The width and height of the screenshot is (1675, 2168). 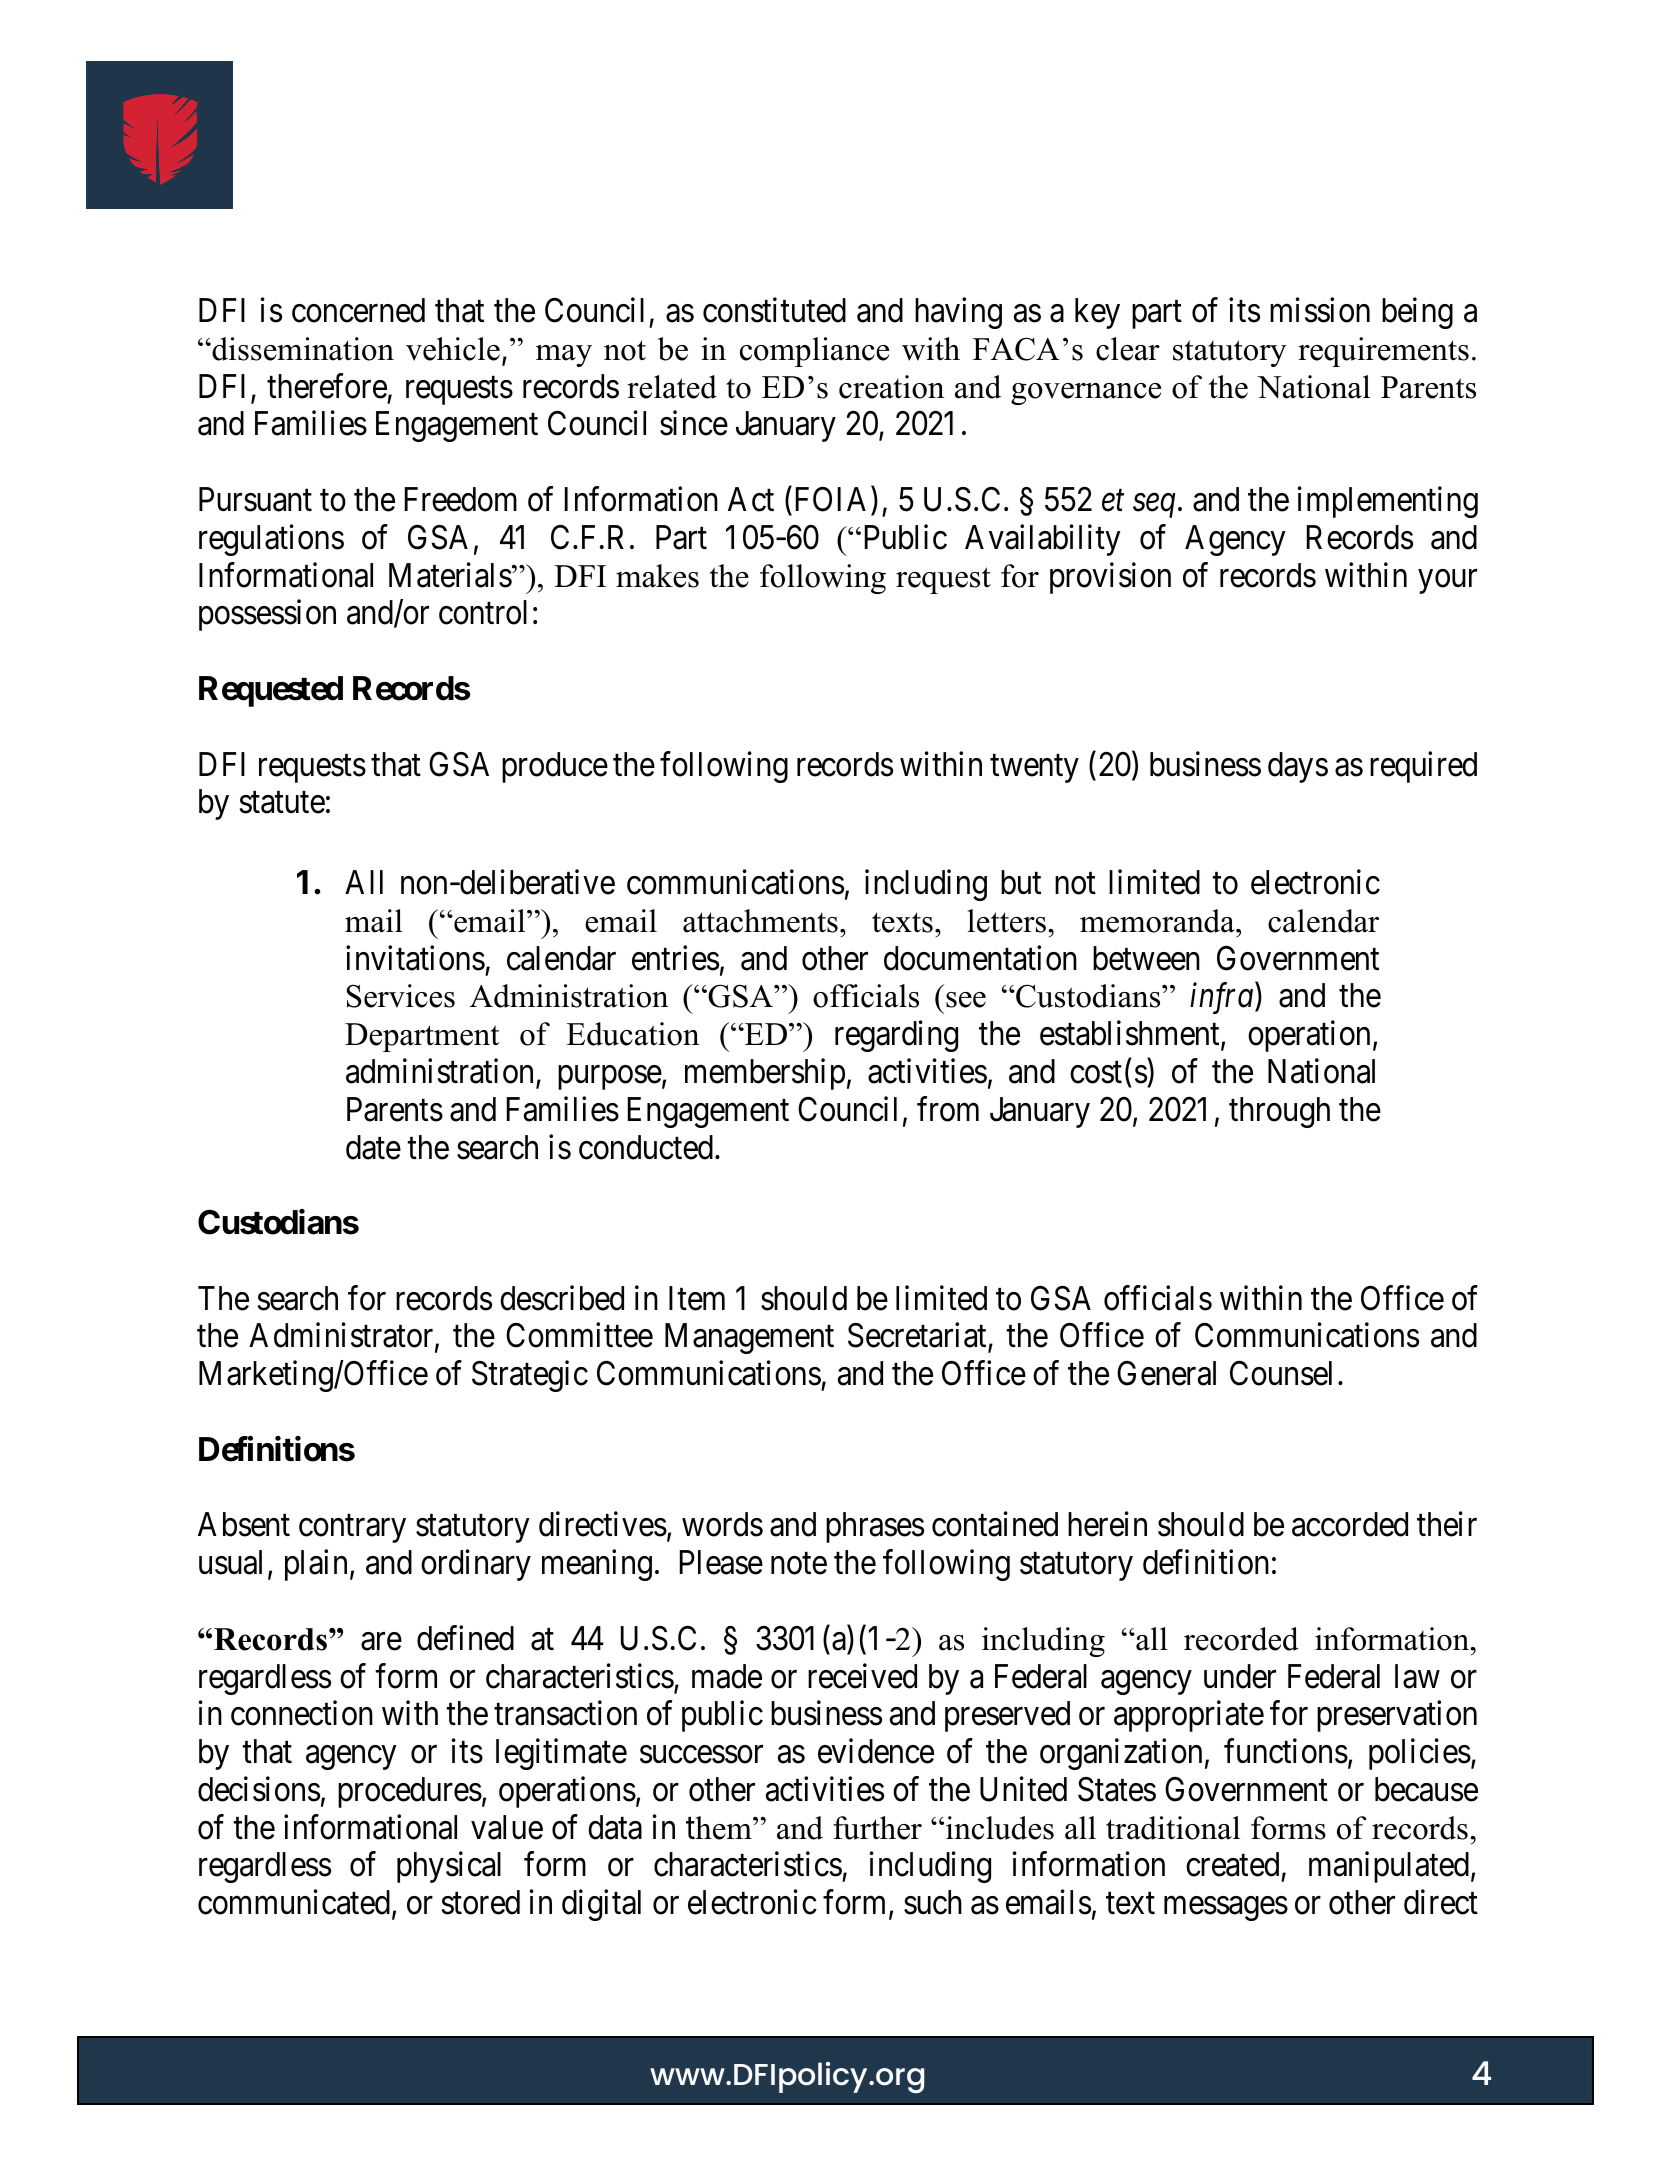 What do you see at coordinates (415, 958) in the screenshot?
I see `invitations` at bounding box center [415, 958].
